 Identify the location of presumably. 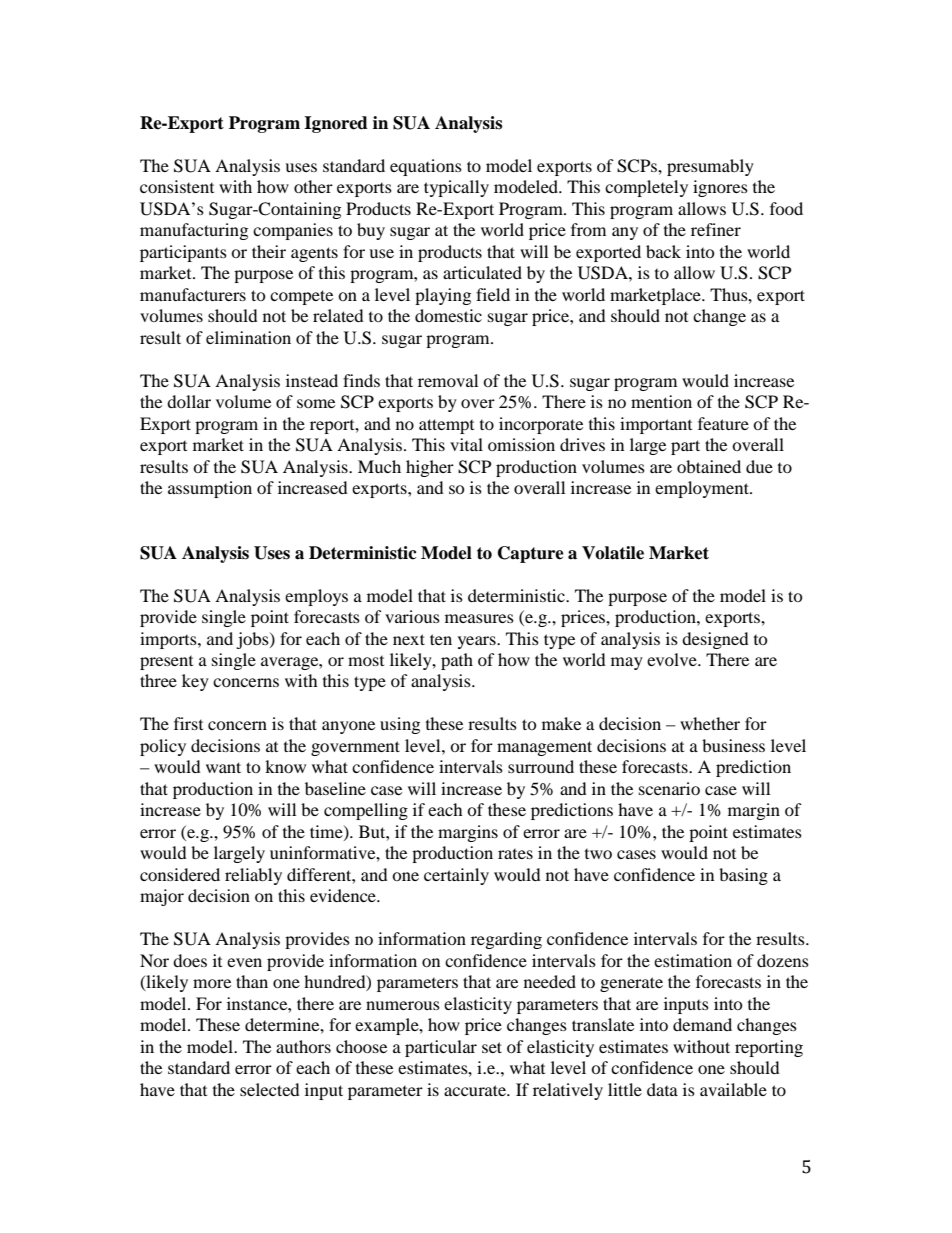
(710, 167).
